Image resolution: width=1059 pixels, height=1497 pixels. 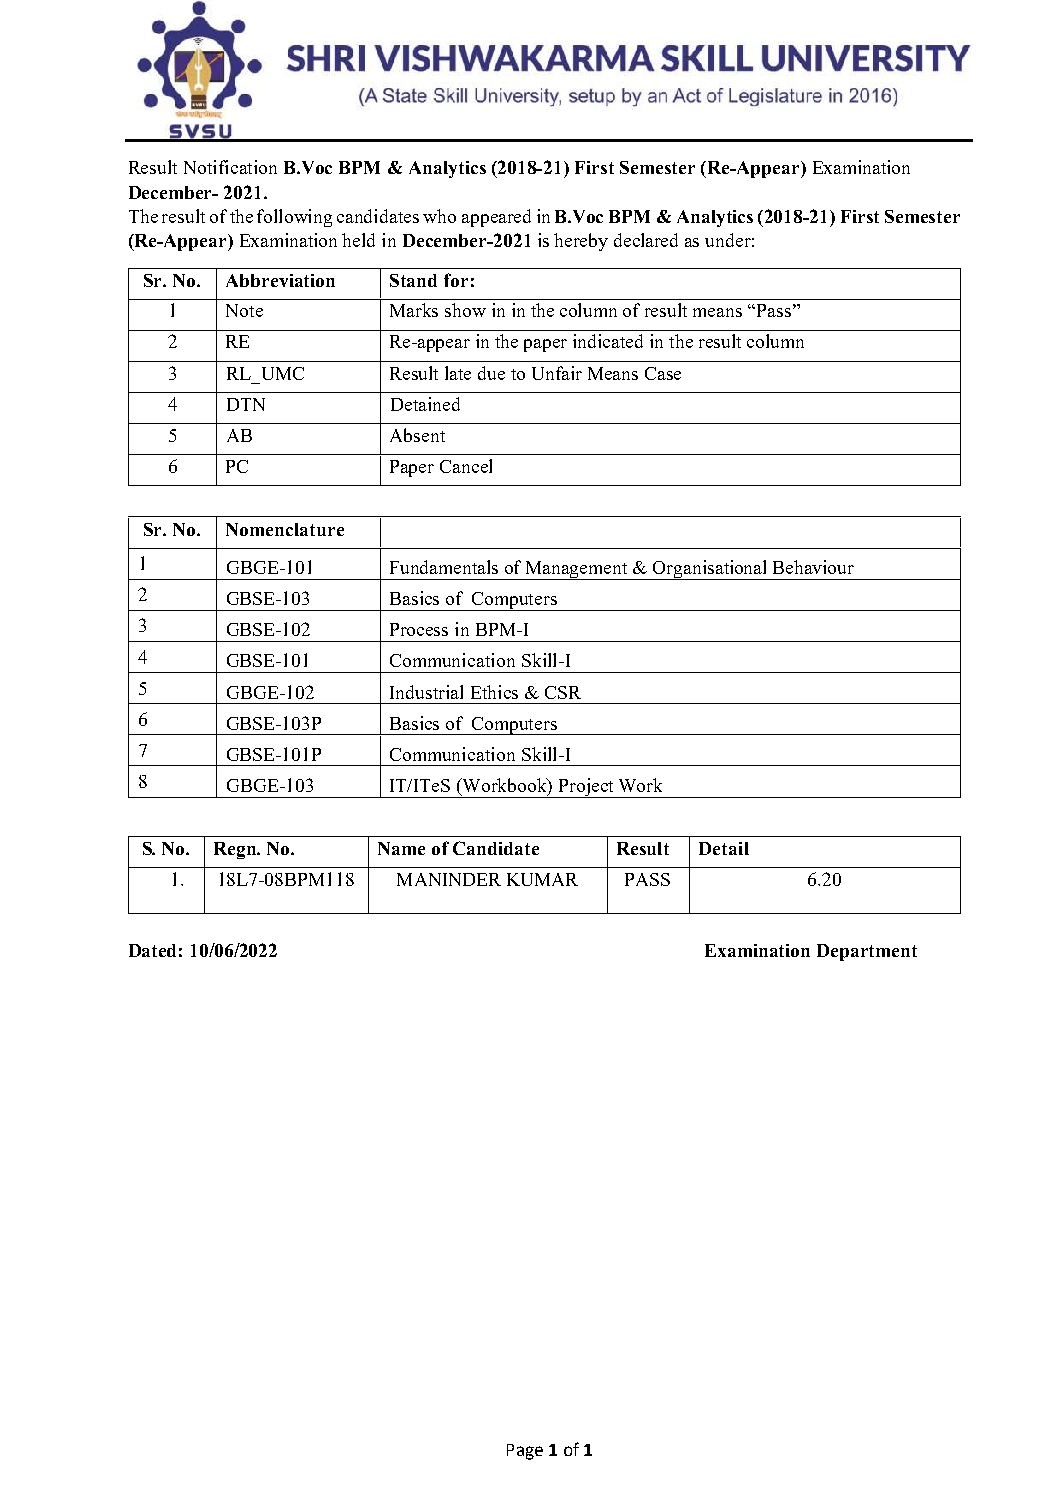 What do you see at coordinates (646, 240) in the page?
I see `declared` at bounding box center [646, 240].
